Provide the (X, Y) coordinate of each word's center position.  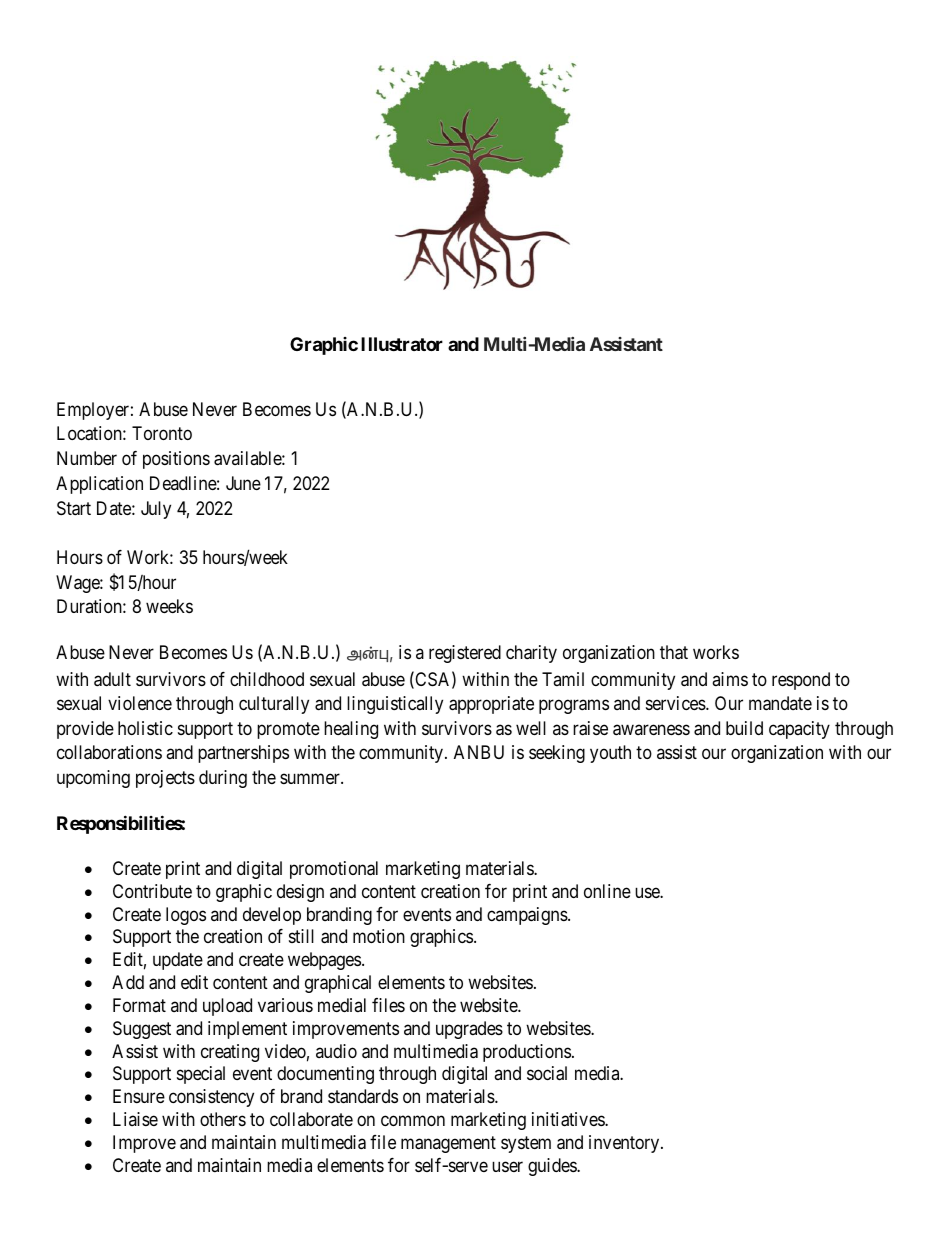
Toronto (162, 433)
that (674, 652)
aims (730, 679)
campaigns (528, 916)
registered (465, 654)
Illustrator (402, 344)
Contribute (152, 891)
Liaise (135, 1119)
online (607, 891)
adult (112, 679)
